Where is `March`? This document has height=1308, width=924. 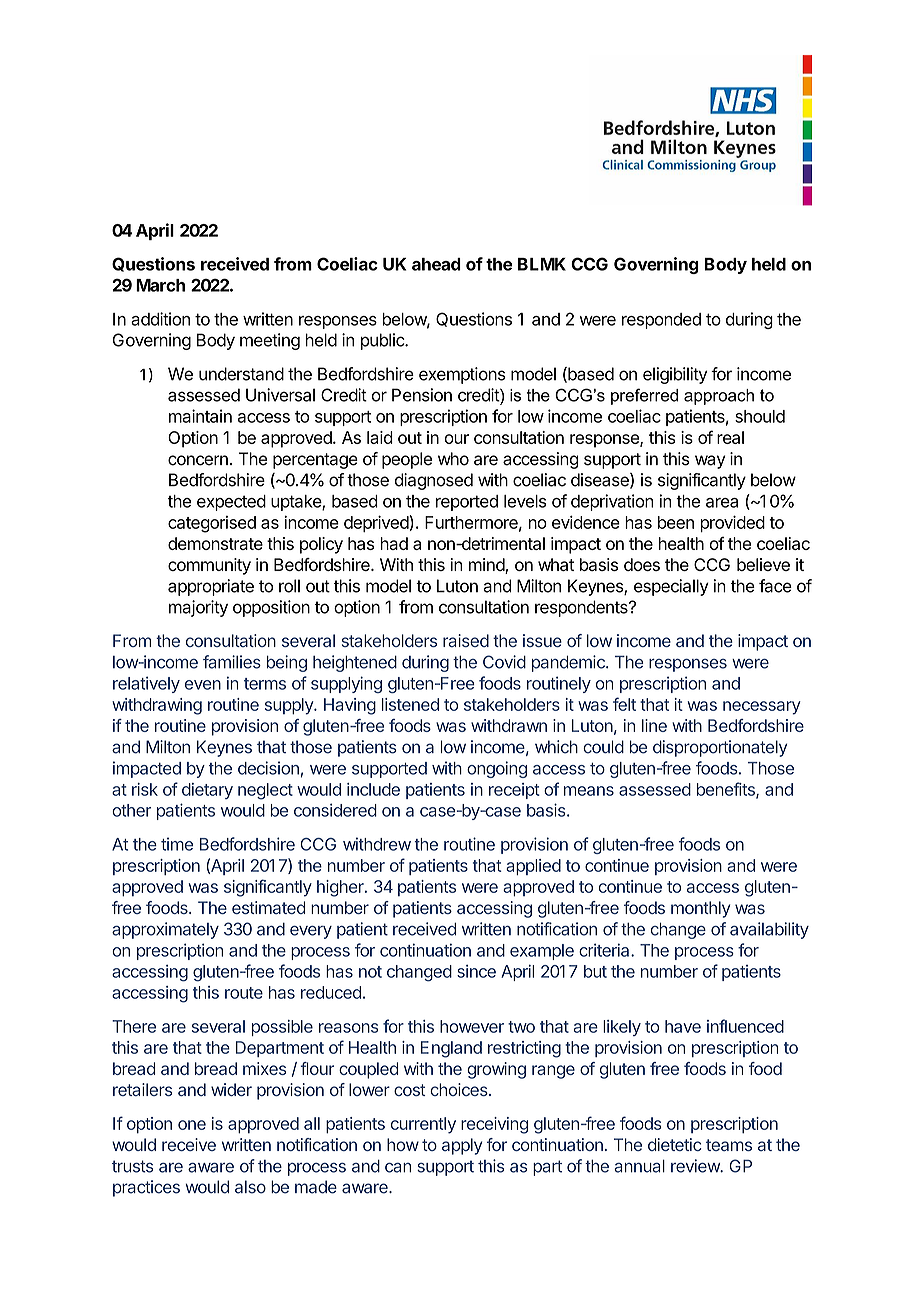
March is located at coordinates (160, 285).
